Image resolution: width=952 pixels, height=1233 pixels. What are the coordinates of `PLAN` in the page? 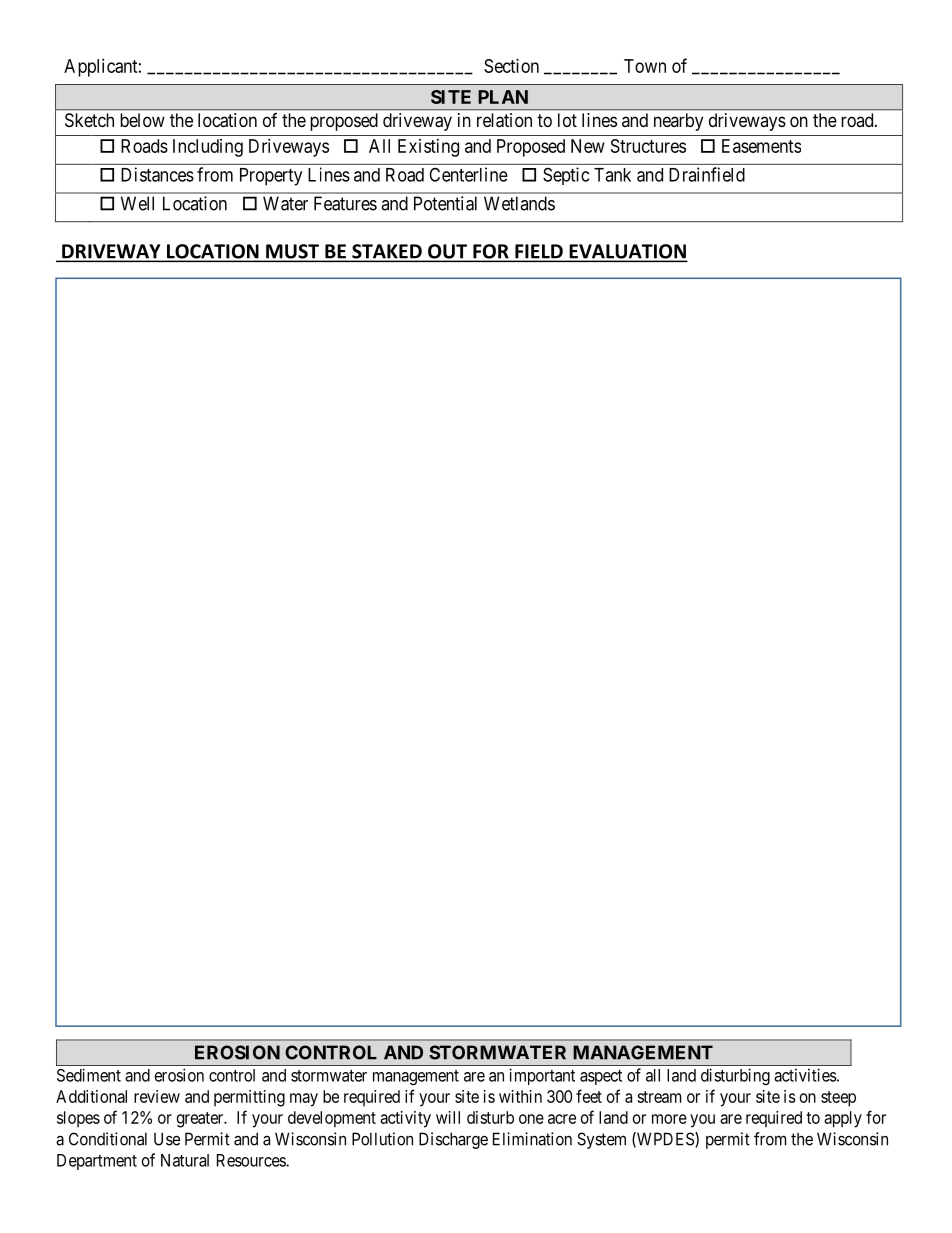 It's located at (503, 97).
